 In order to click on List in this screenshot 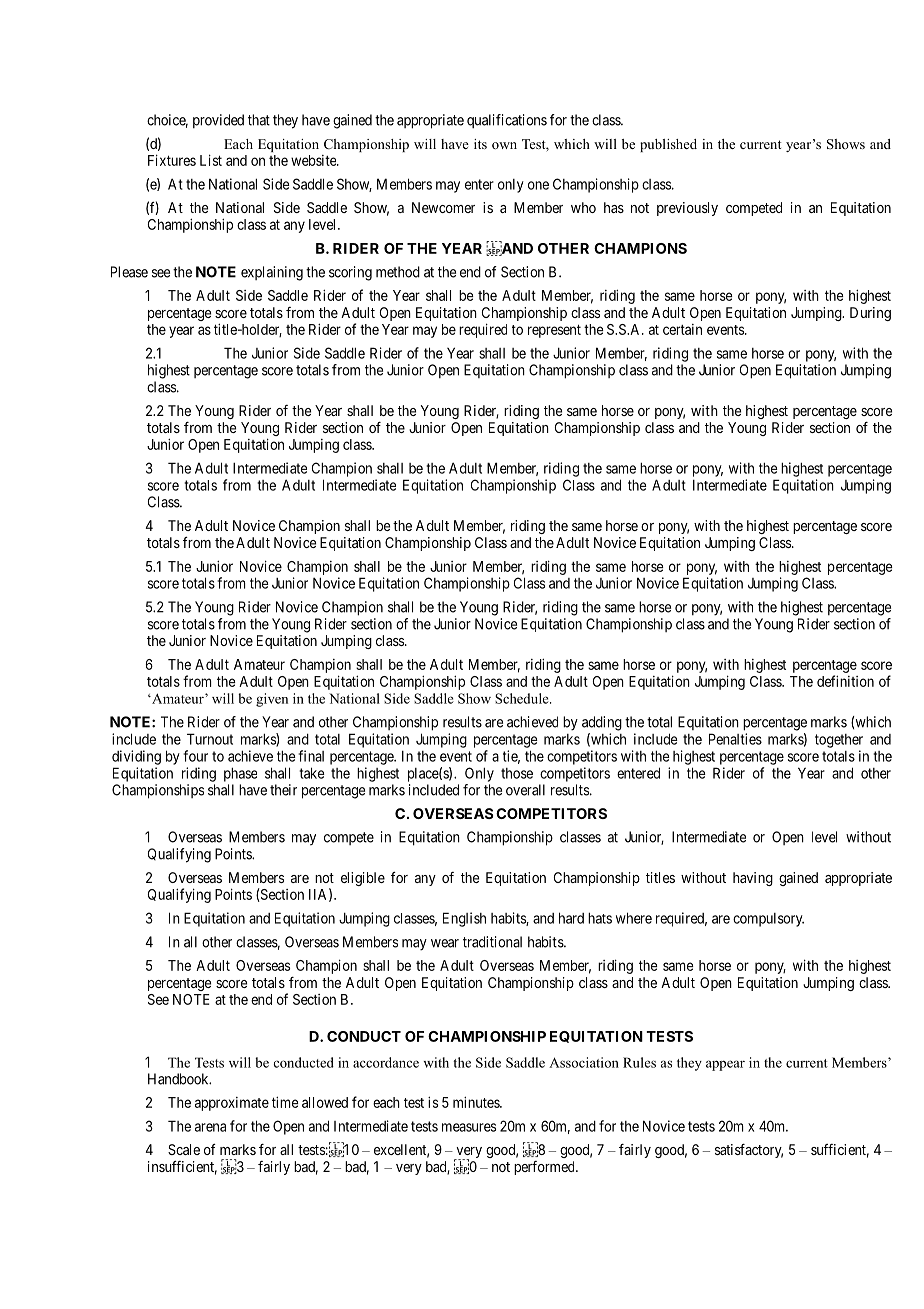, I will do `click(211, 160)`.
